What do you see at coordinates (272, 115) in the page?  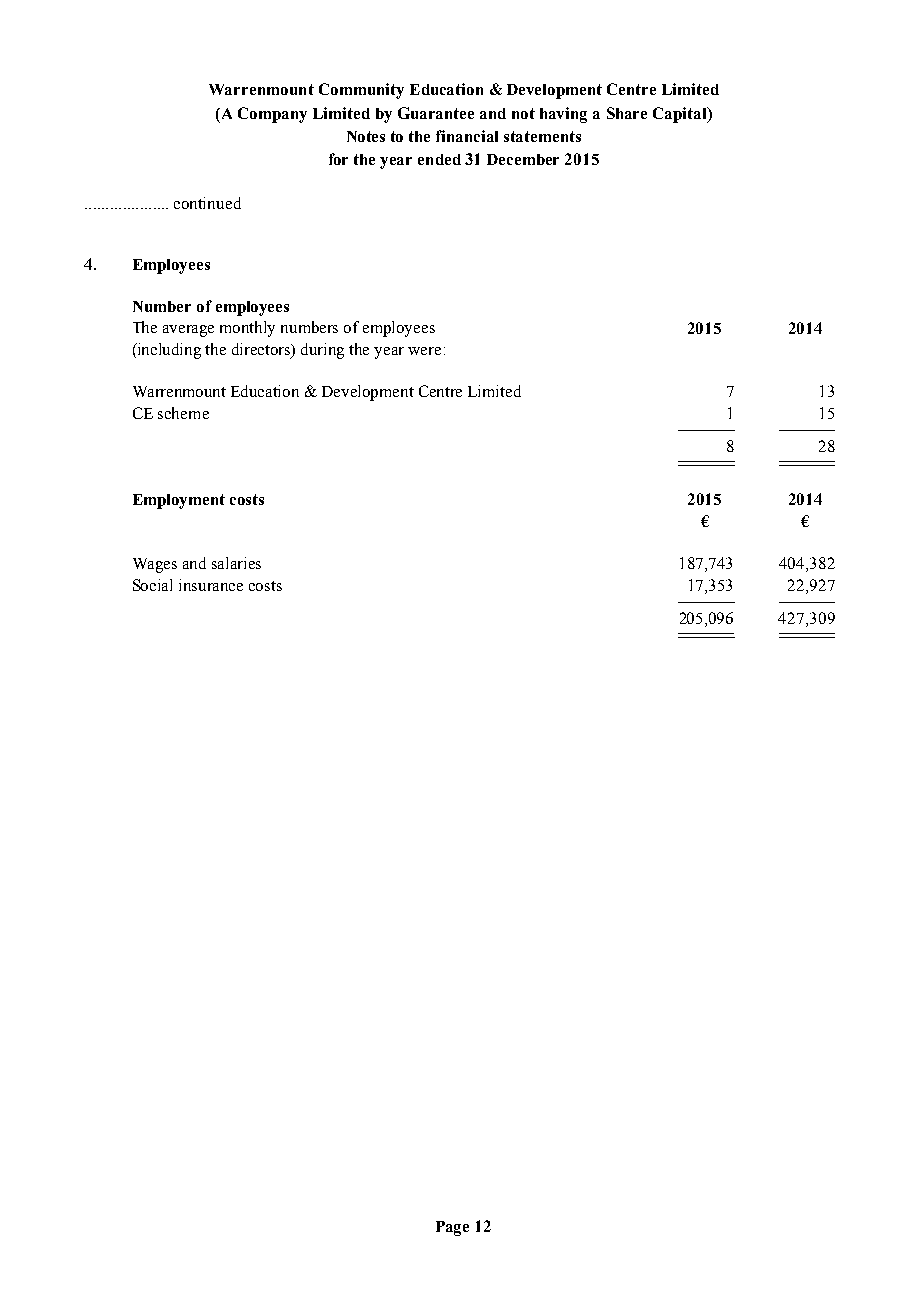 I see `Company` at bounding box center [272, 115].
